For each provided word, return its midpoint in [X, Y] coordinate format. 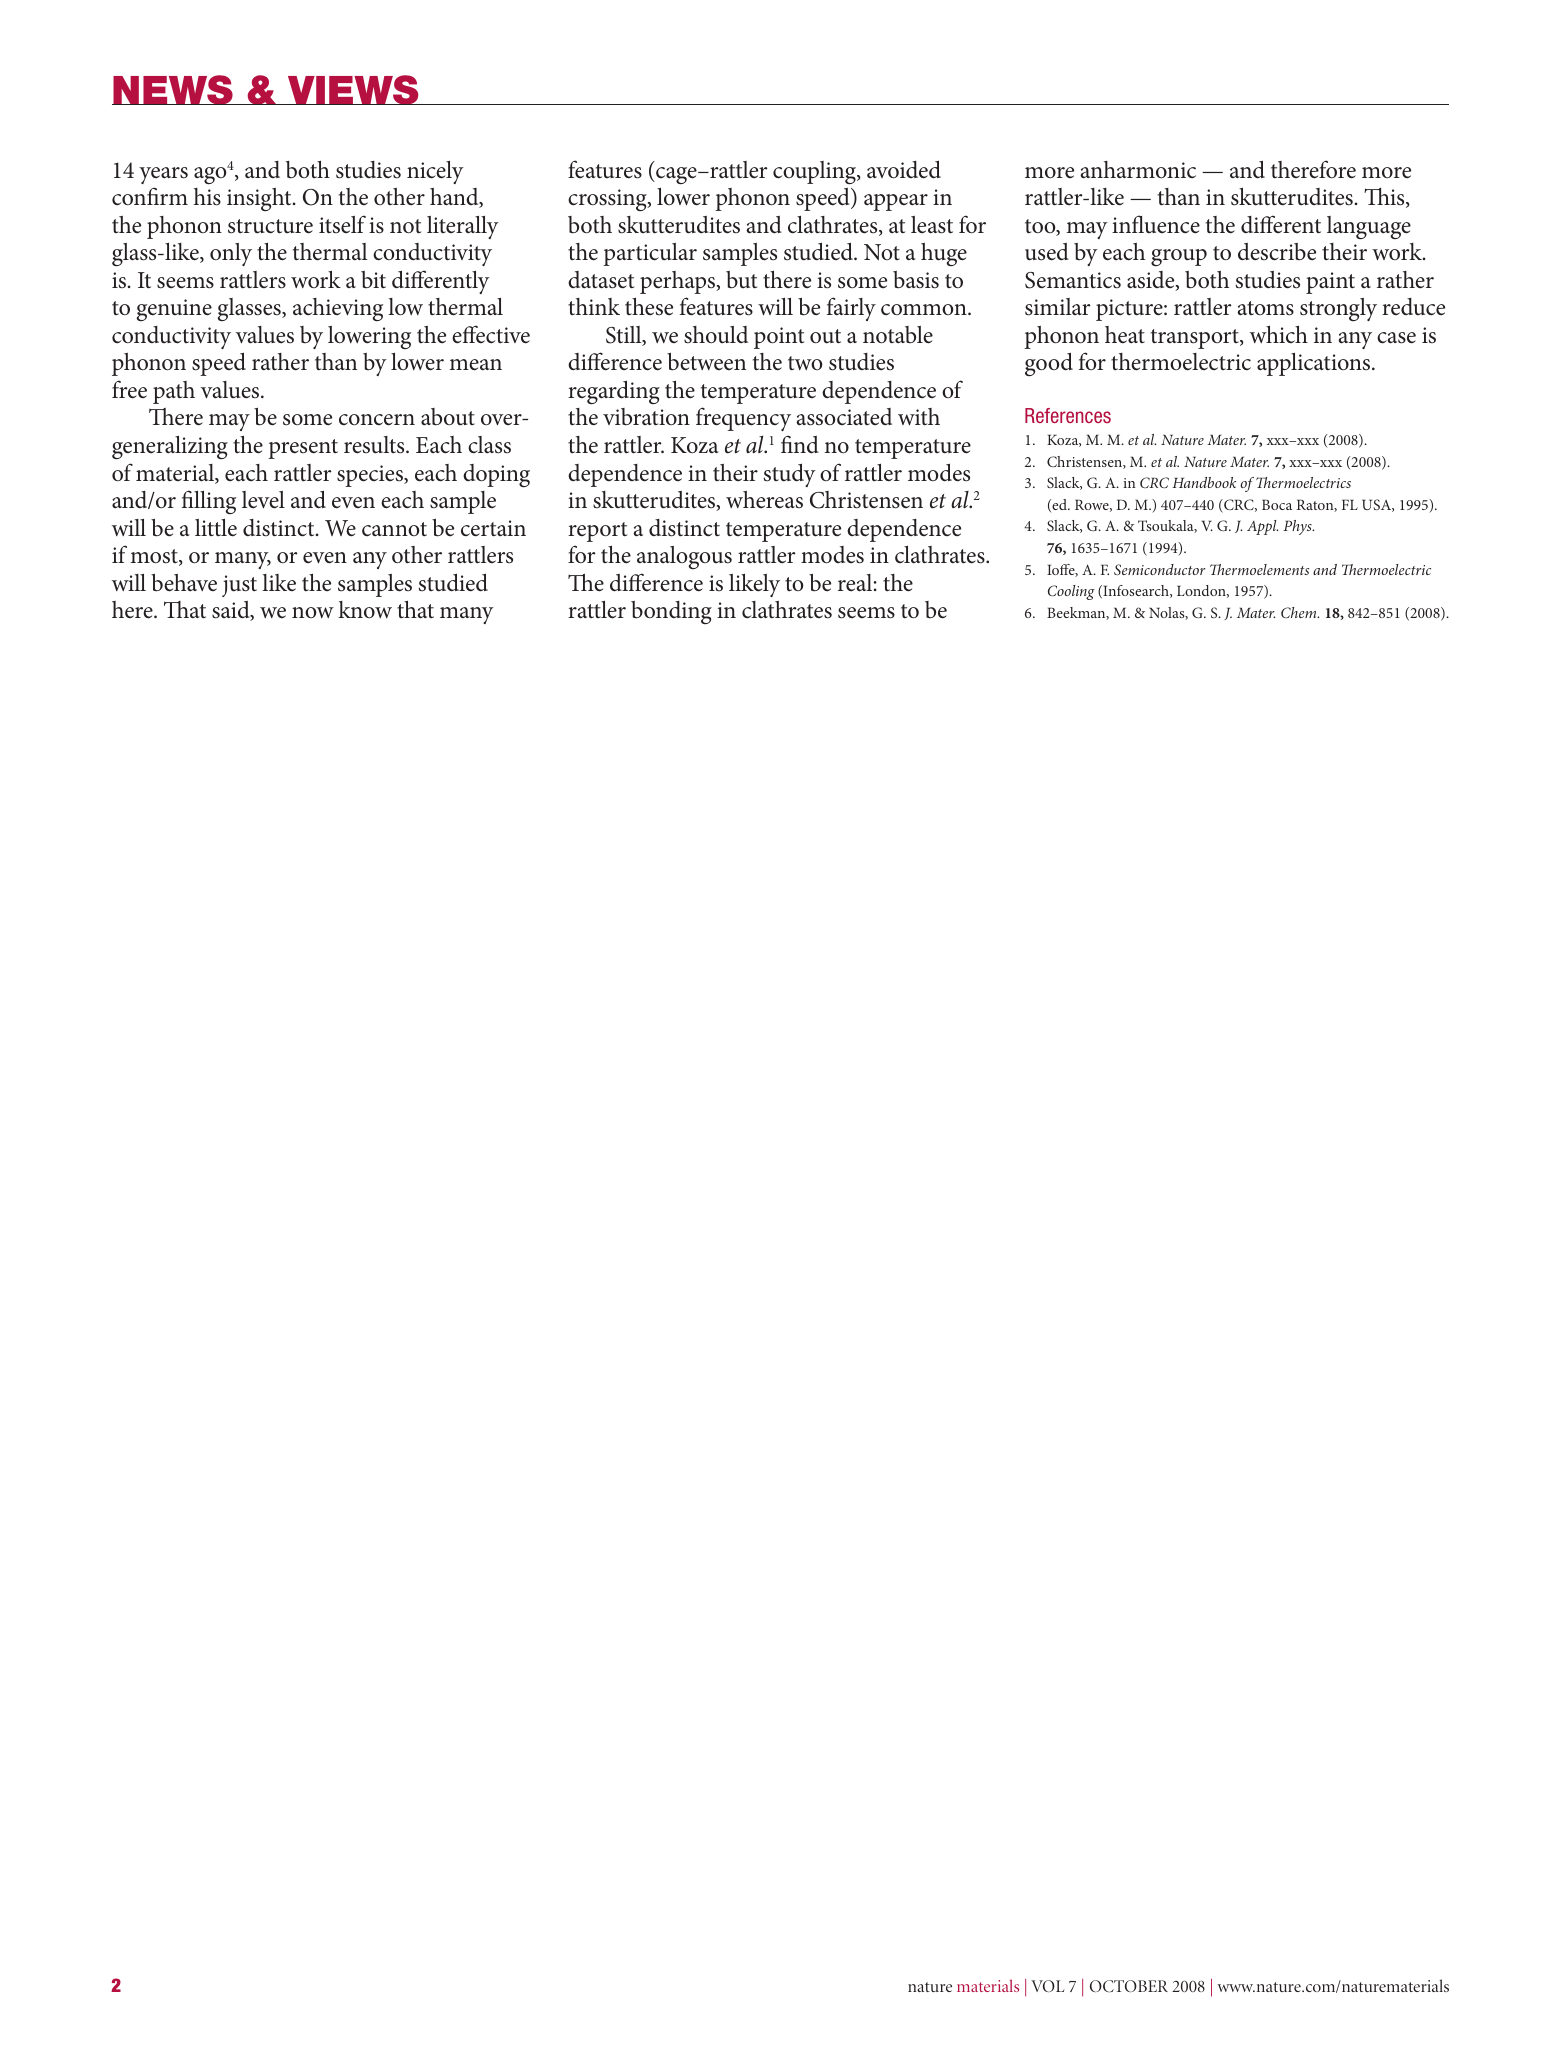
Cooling [1071, 592]
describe [1277, 252]
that [415, 610]
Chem [1300, 612]
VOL [1048, 1986]
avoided [904, 169]
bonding [671, 612]
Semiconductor [1160, 569]
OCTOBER [1129, 1986]
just [239, 586]
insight [260, 199]
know [365, 610]
